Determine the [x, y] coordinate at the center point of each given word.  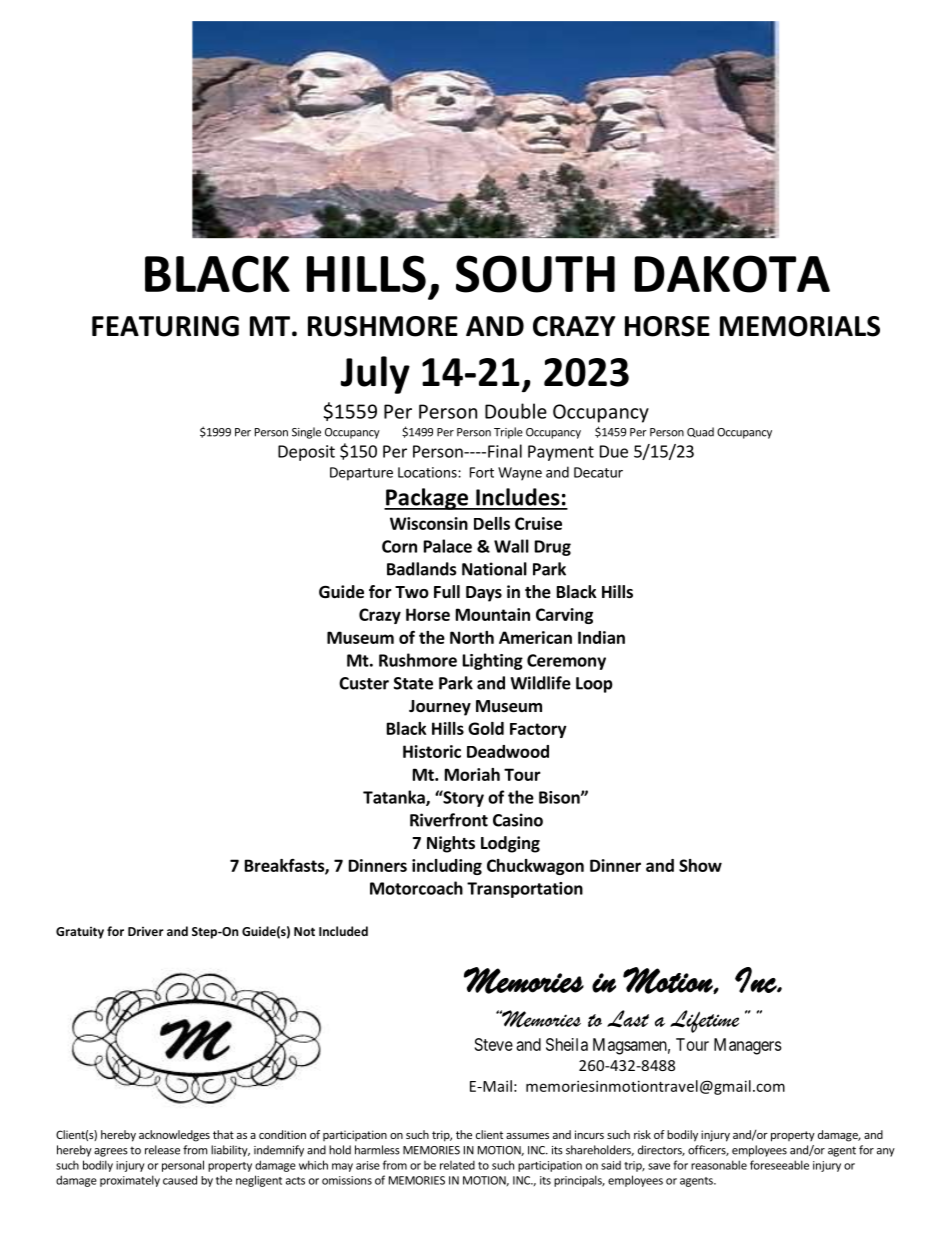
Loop [594, 685]
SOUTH [535, 274]
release [162, 1150]
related [457, 1165]
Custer [364, 683]
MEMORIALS [800, 326]
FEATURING [165, 326]
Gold [486, 728]
